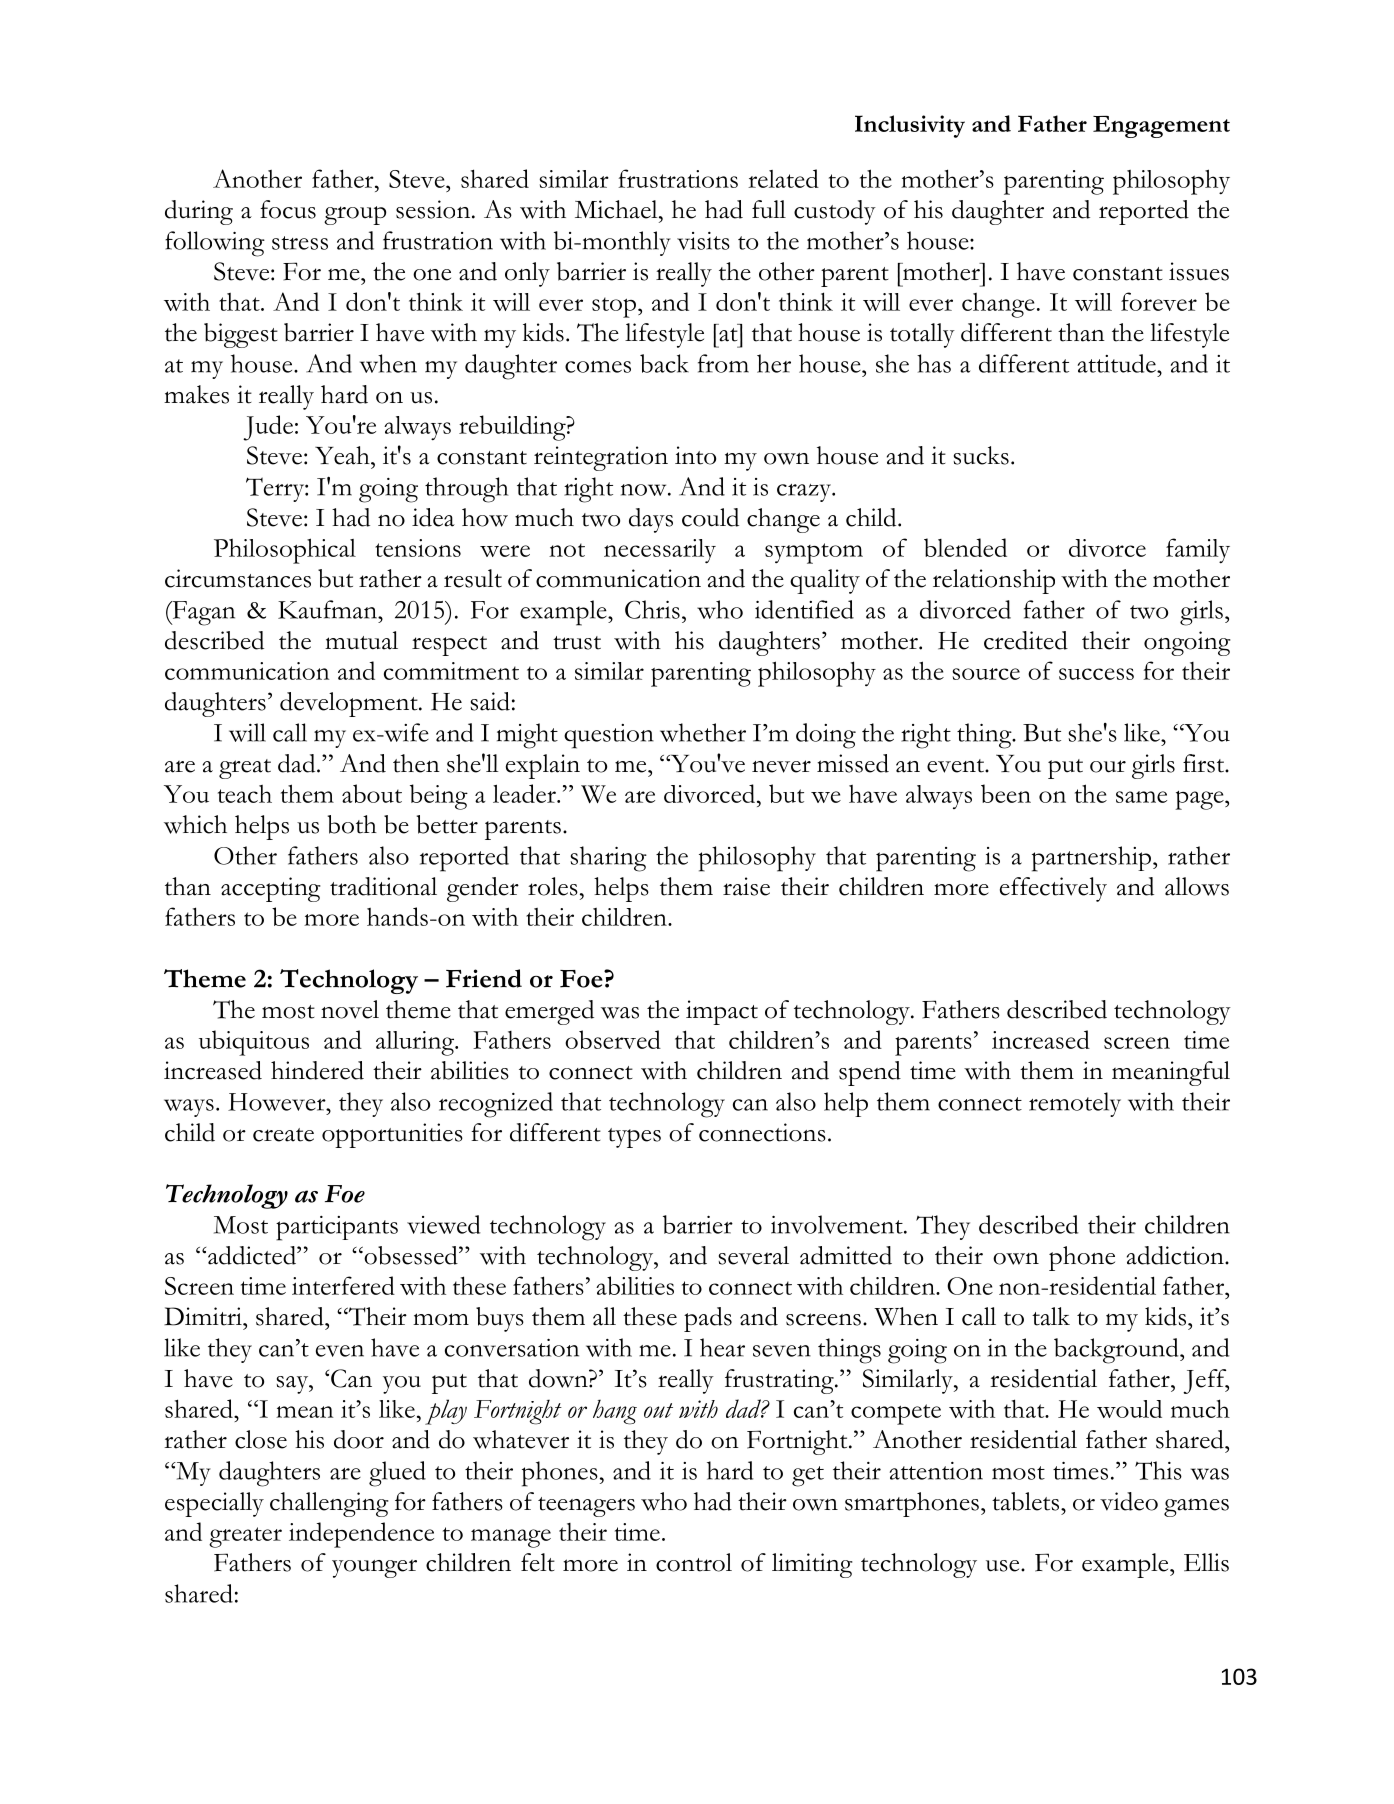  Describe the element at coordinates (1129, 1501) in the page. I see `video` at that location.
